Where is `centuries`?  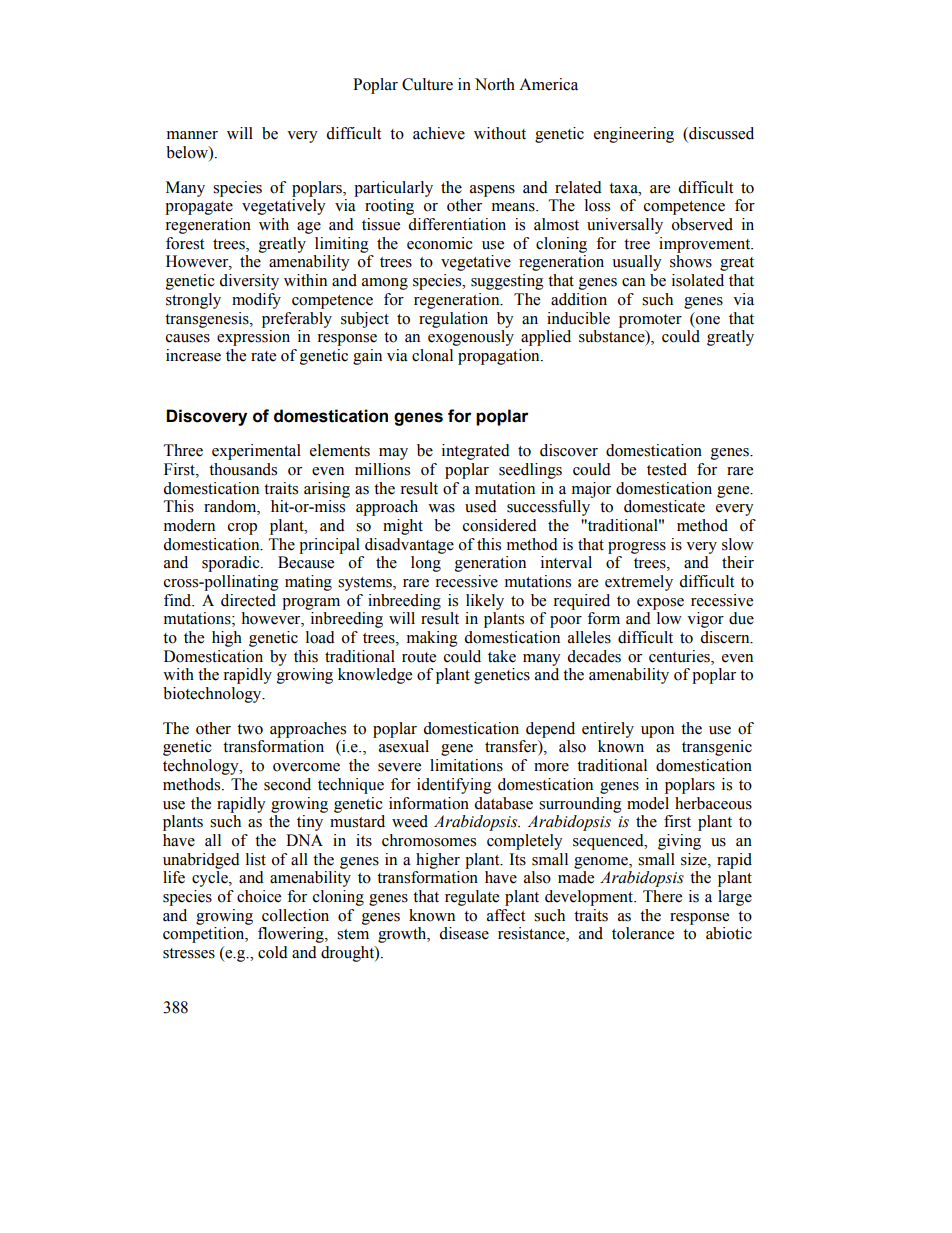
centuries is located at coordinates (680, 656).
